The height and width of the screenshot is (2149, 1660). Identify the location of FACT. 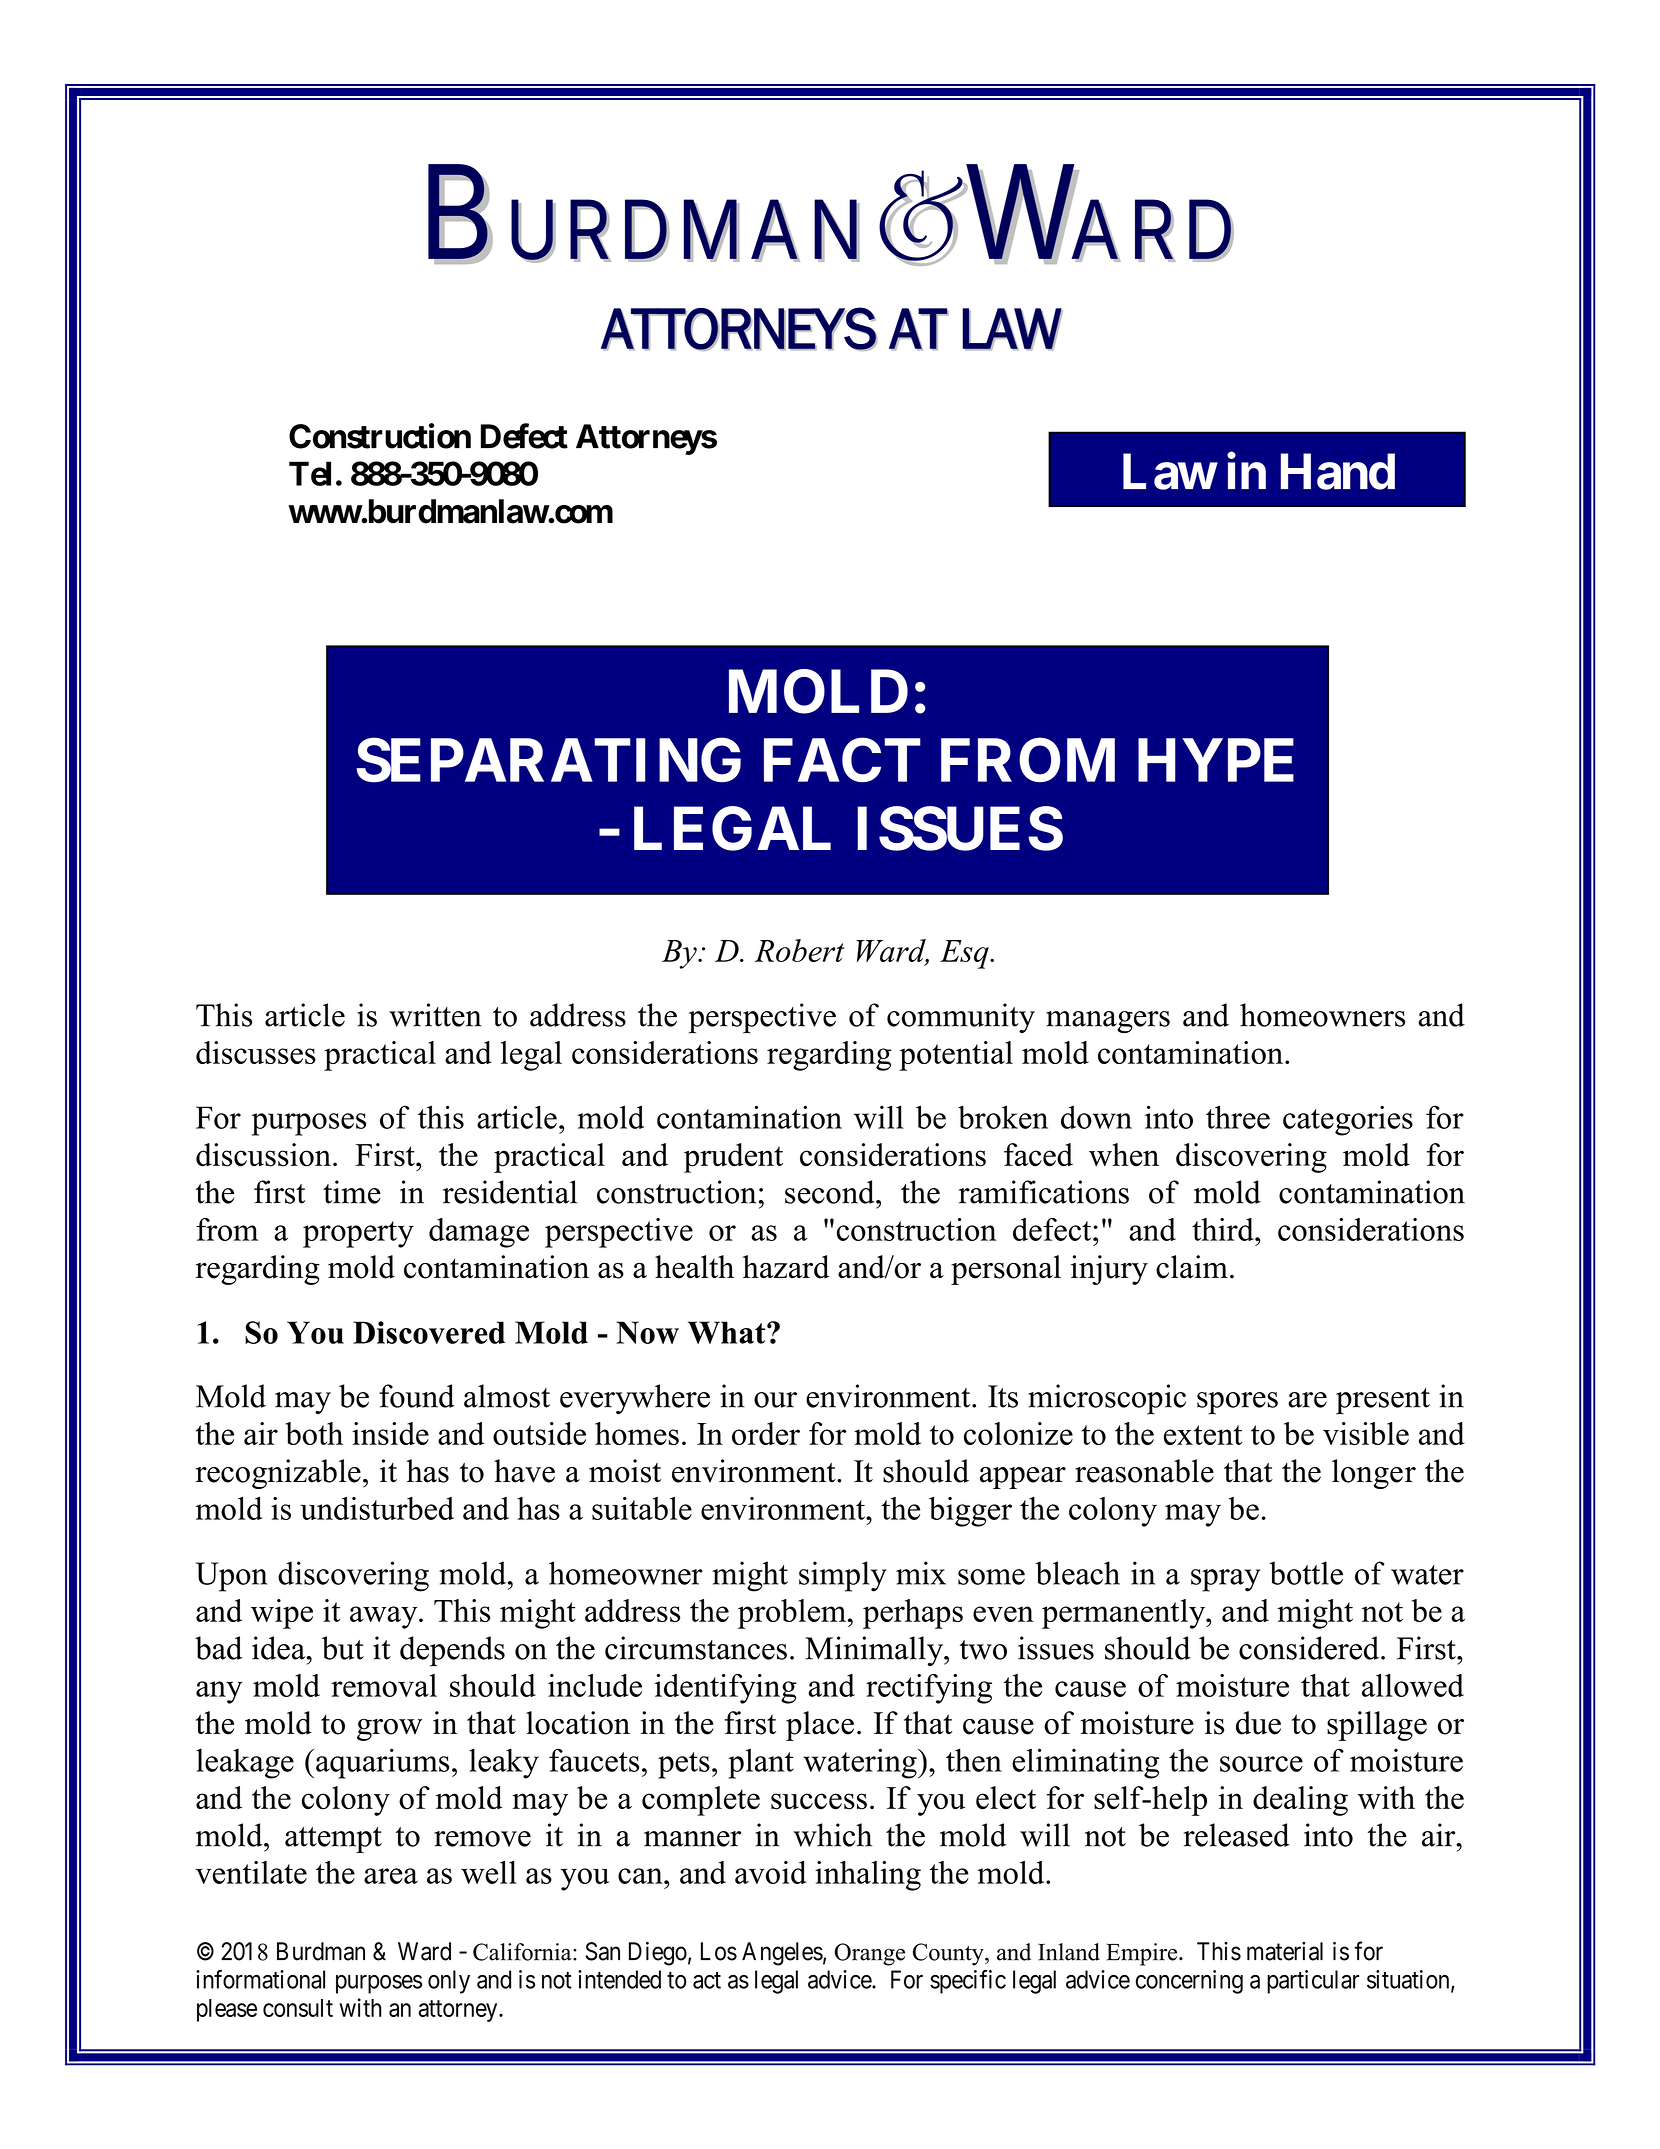
(842, 760).
